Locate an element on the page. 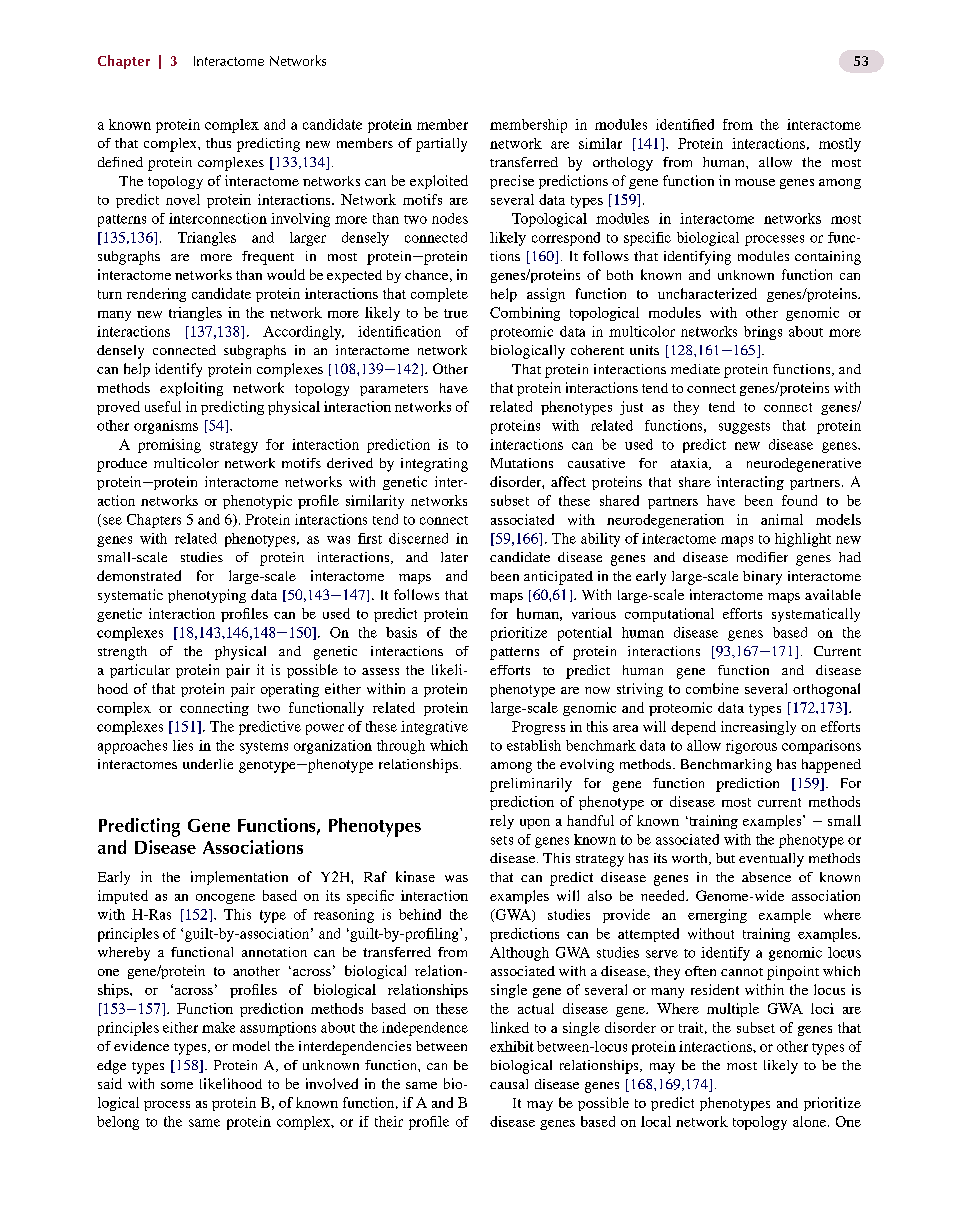 The width and height of the page is (962, 1232). implementation is located at coordinates (239, 878).
